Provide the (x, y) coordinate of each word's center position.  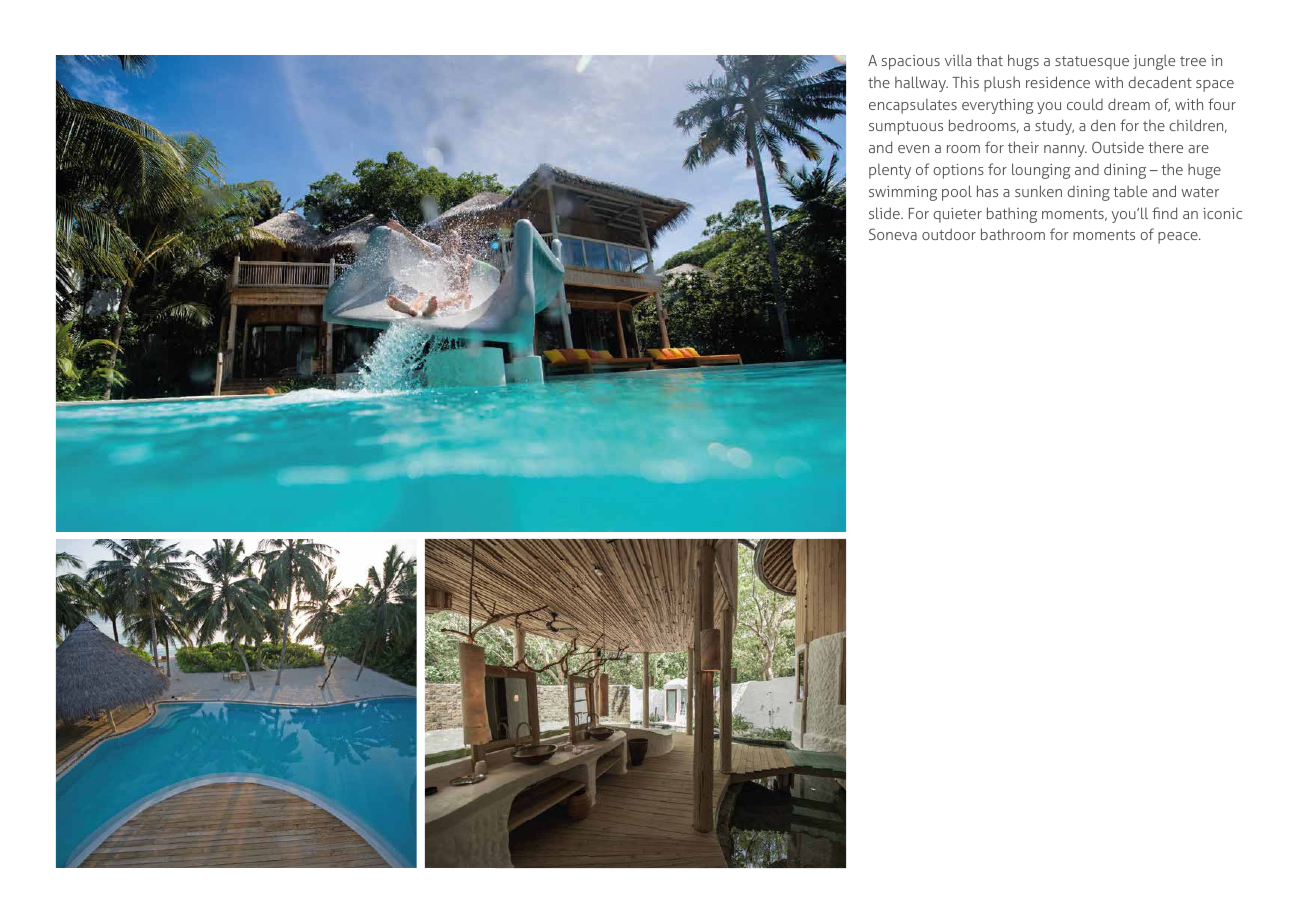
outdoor (949, 234)
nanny (1065, 151)
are (1198, 149)
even (913, 149)
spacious (911, 62)
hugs (1023, 62)
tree (1193, 61)
